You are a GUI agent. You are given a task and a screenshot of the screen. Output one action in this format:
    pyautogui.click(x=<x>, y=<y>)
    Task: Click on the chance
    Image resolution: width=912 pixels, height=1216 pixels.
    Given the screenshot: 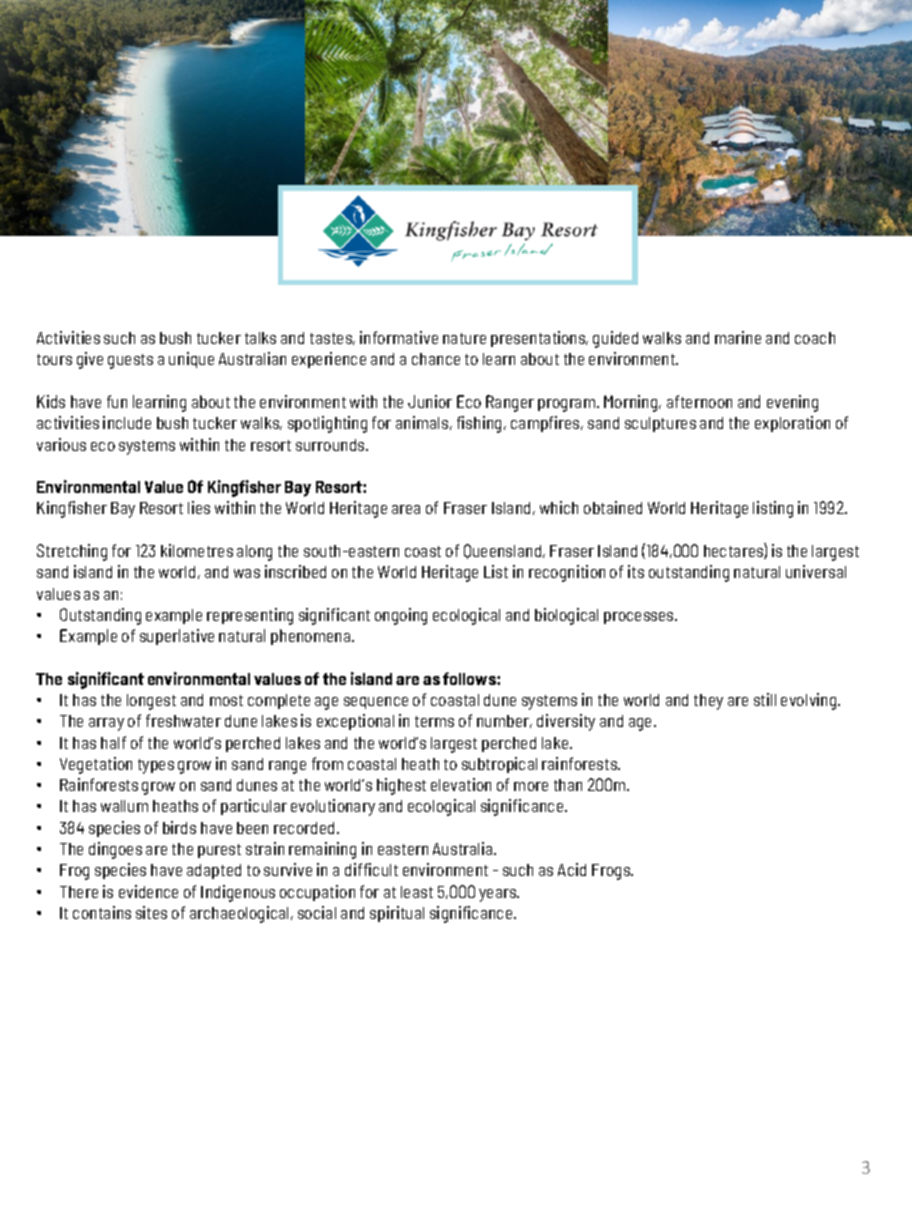 What is the action you would take?
    pyautogui.click(x=436, y=359)
